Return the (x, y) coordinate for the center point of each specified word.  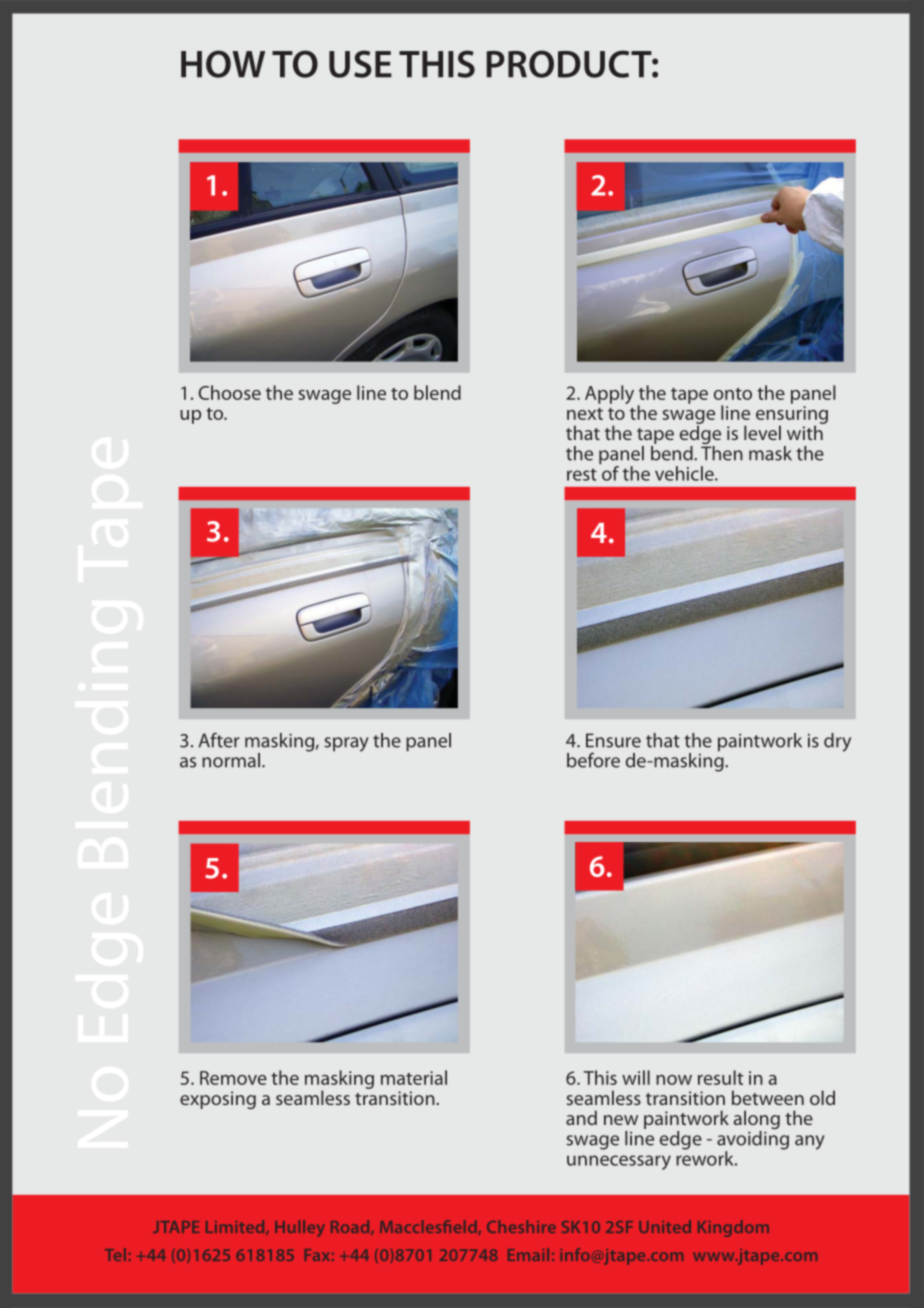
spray (346, 744)
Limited (236, 1227)
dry (837, 742)
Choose (230, 392)
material (414, 1077)
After (219, 740)
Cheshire (521, 1226)
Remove (233, 1078)
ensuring (792, 416)
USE (360, 64)
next (585, 414)
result (720, 1077)
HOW (223, 64)
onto (733, 394)
